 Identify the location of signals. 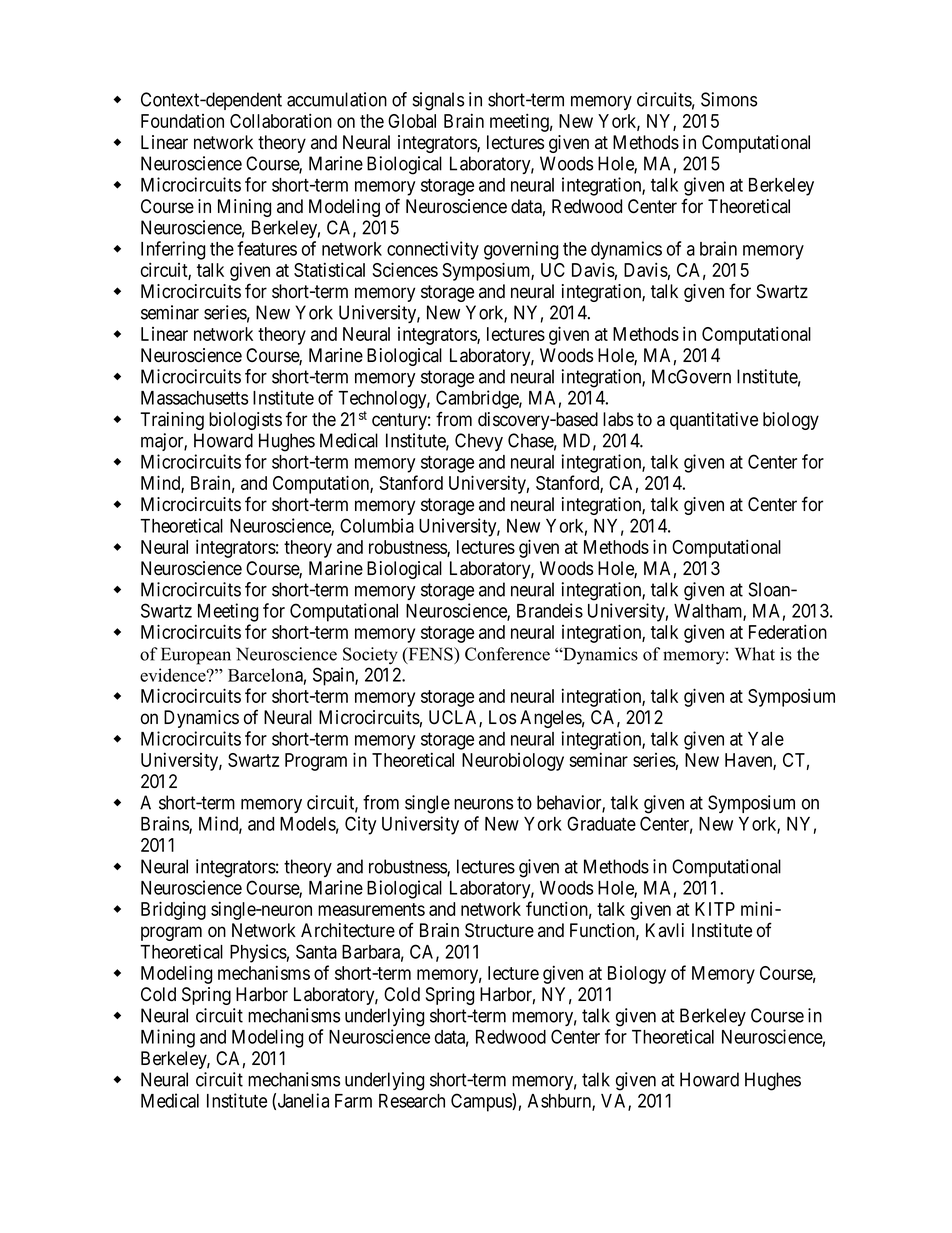
(438, 101).
